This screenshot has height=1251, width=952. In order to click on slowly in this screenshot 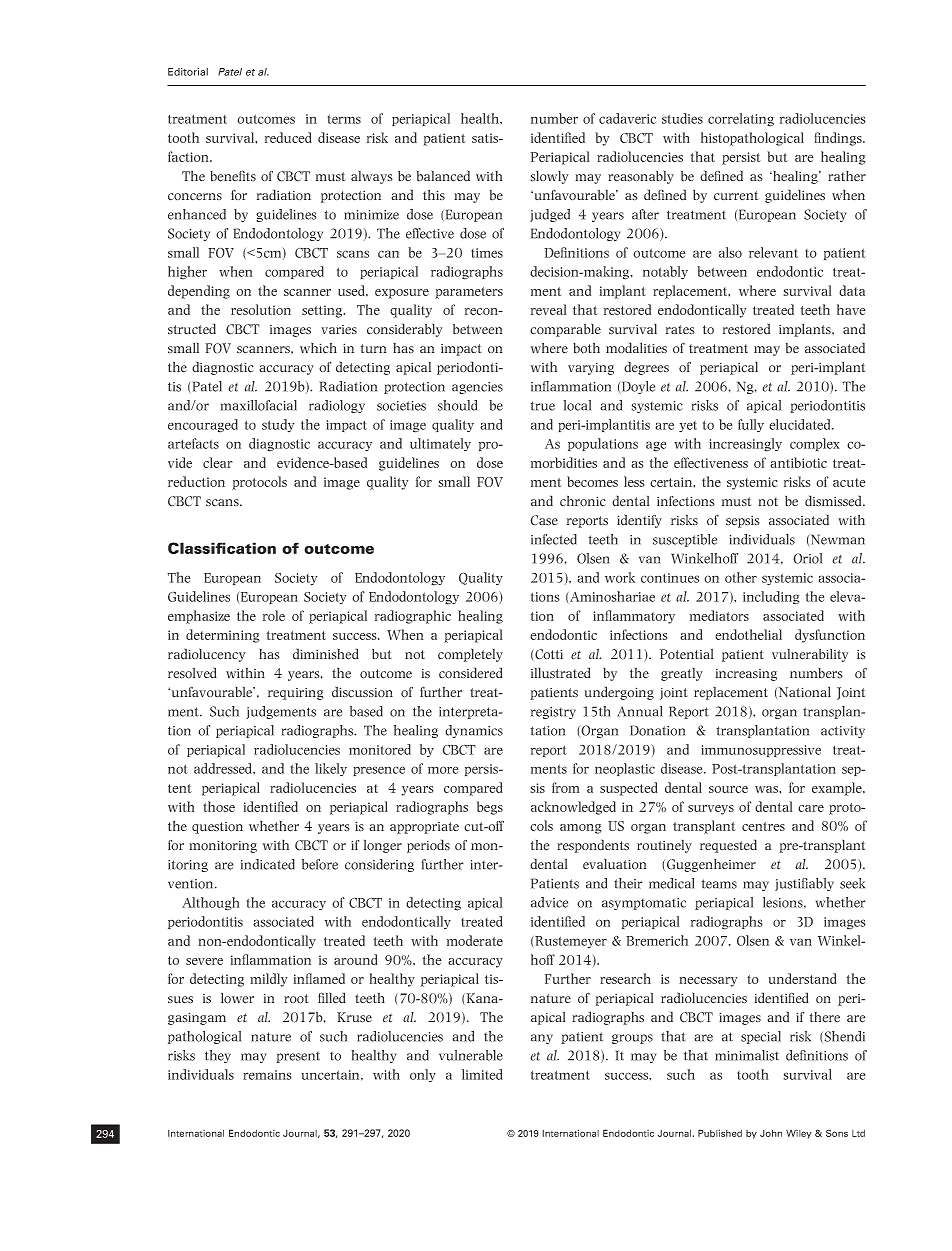, I will do `click(549, 177)`.
